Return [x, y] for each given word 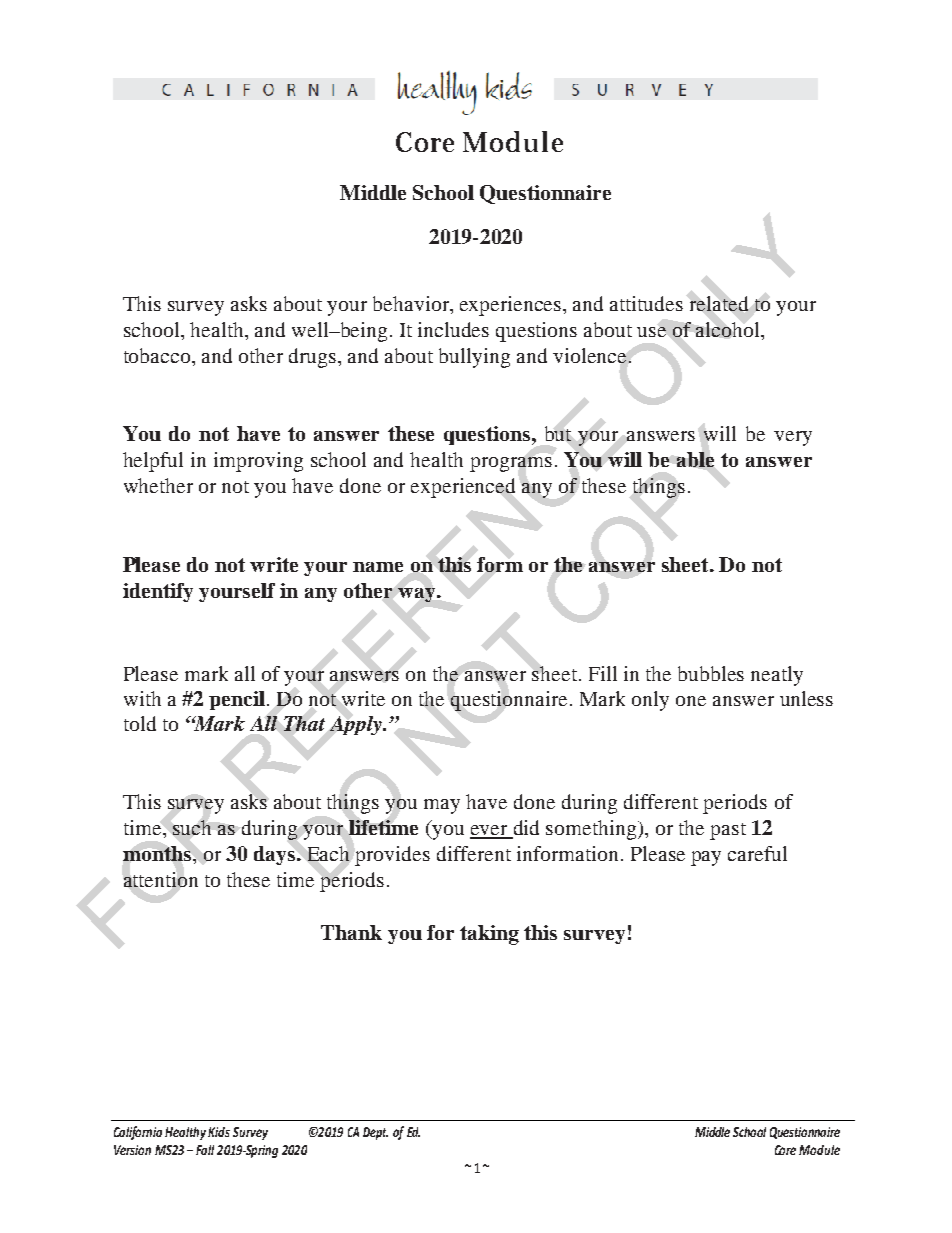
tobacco [157, 355]
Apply [357, 725]
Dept [375, 1133]
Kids [219, 1132]
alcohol [729, 329]
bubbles [711, 673]
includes [453, 329]
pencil [237, 700]
